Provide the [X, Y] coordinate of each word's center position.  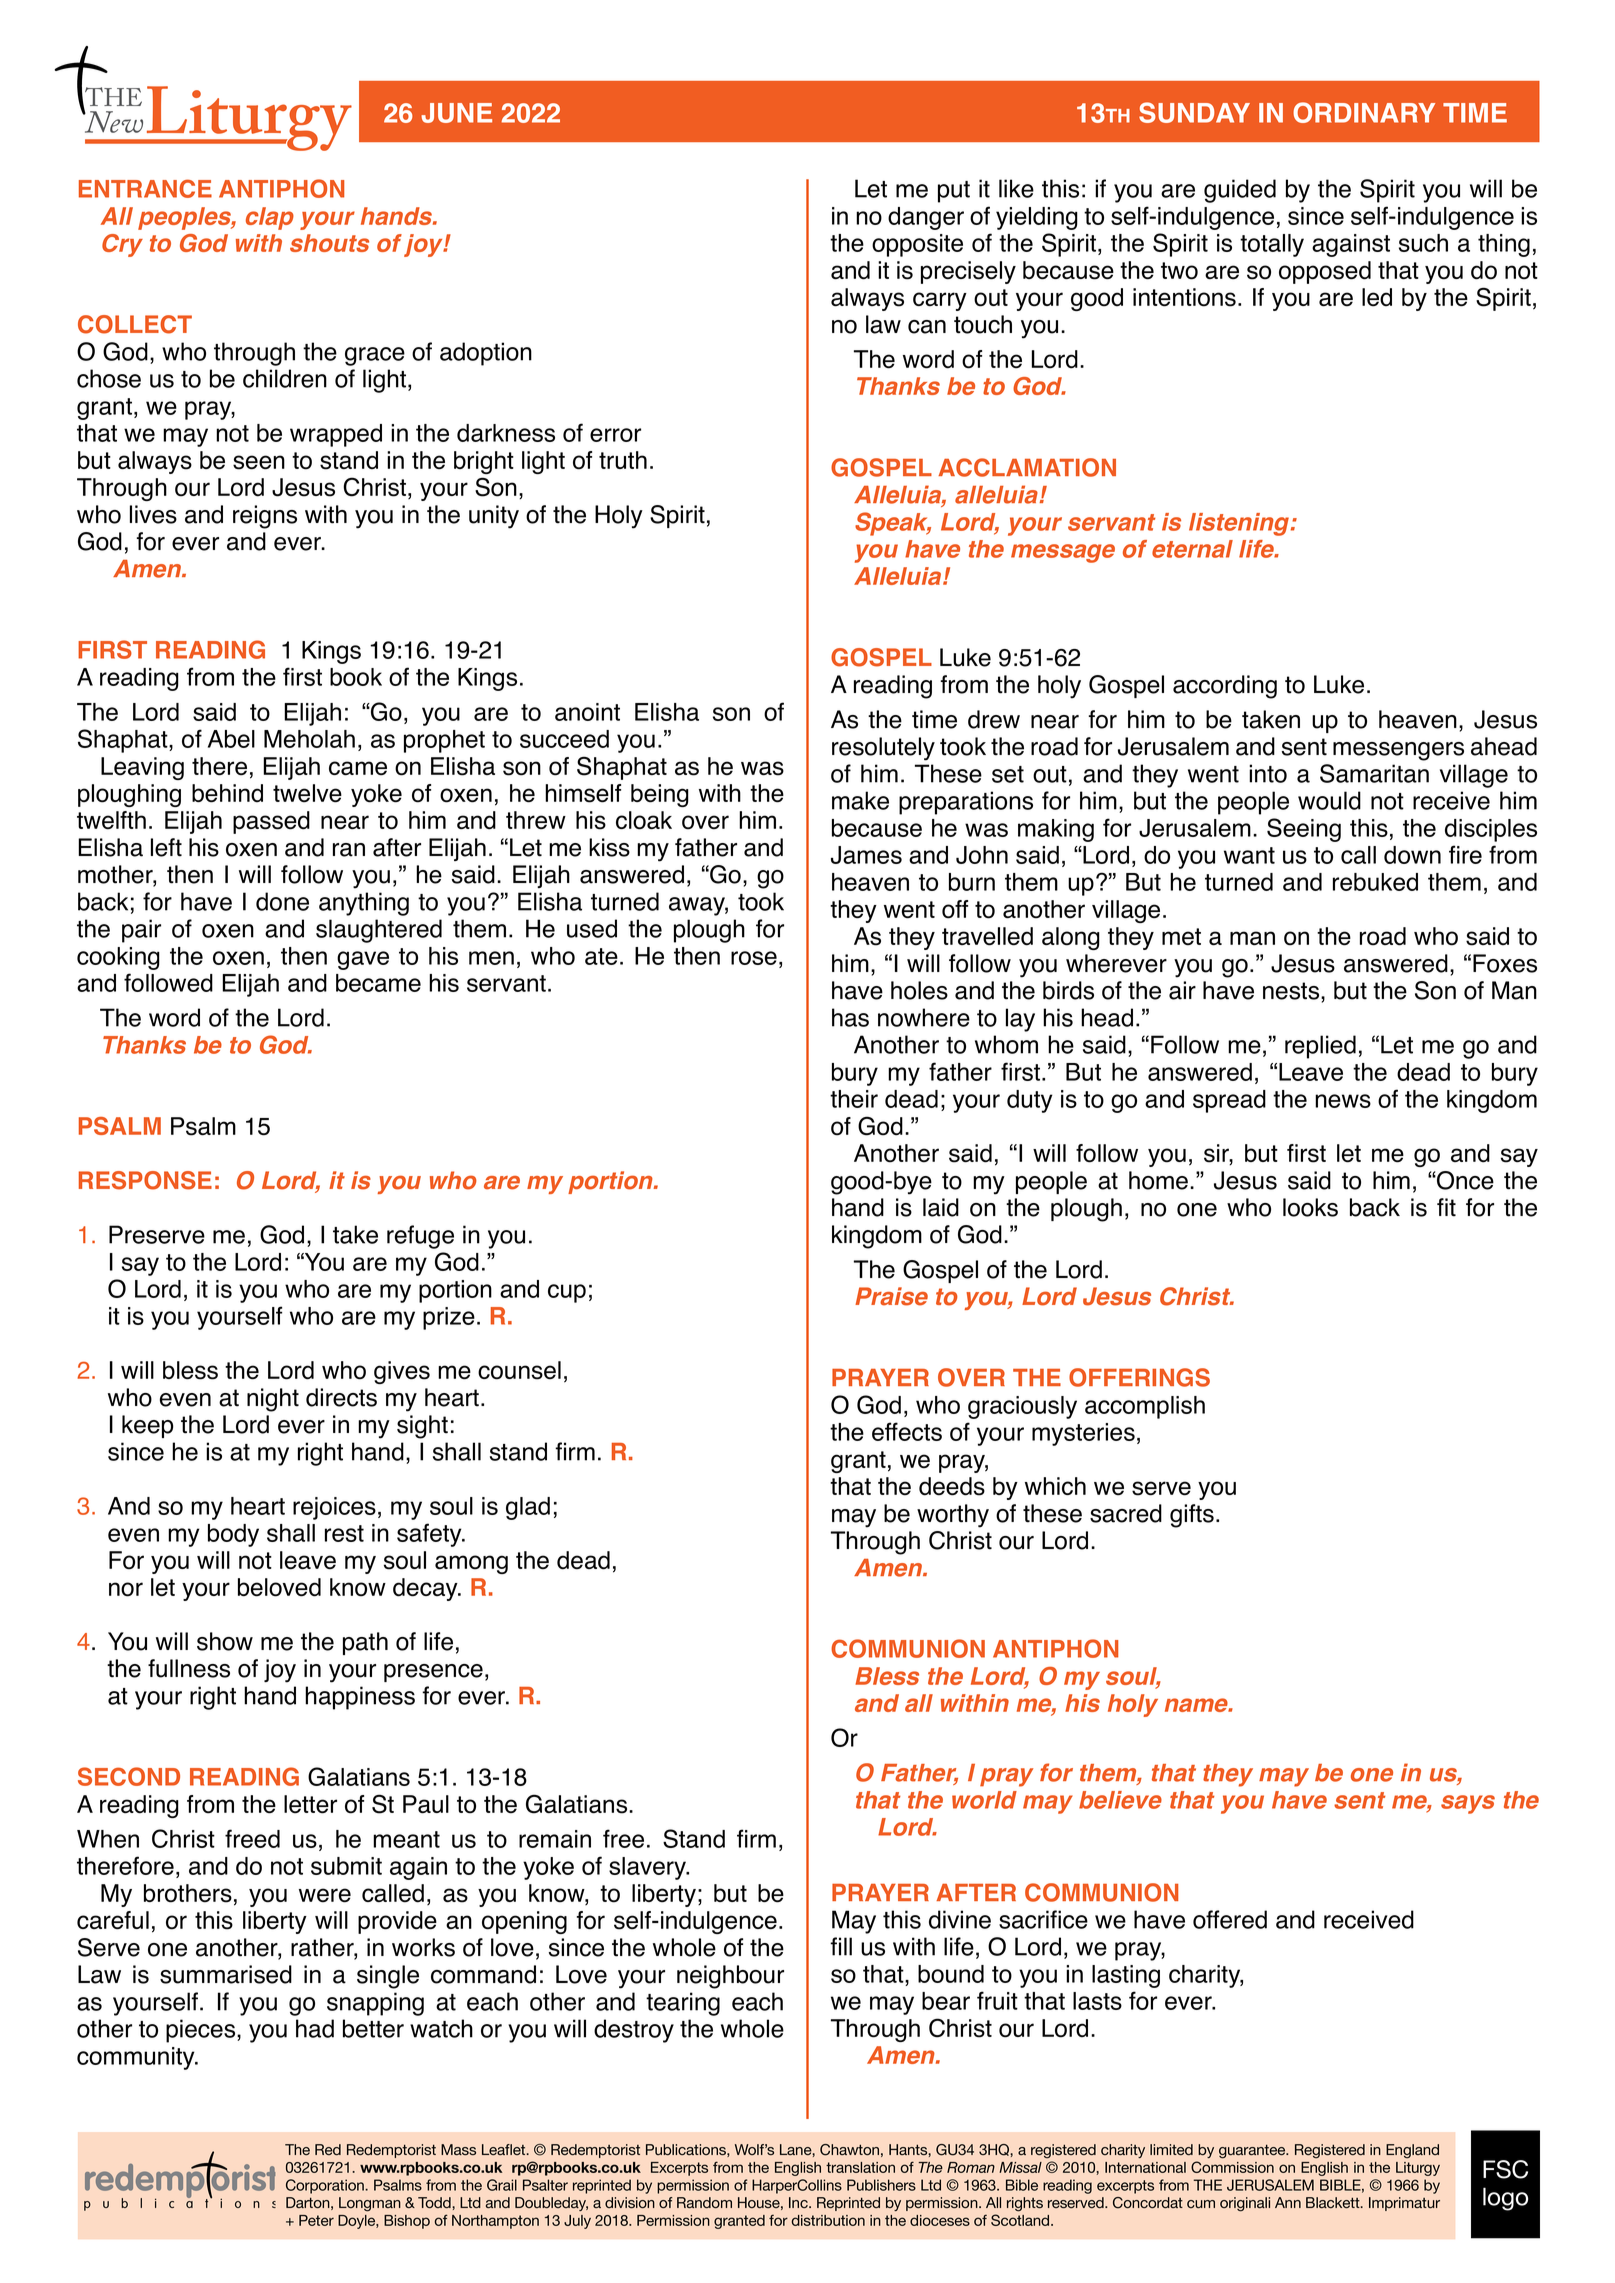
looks [1310, 1207]
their [854, 1099]
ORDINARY [1364, 112]
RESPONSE [145, 1180]
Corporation [326, 2186]
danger [926, 218]
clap [270, 218]
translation [860, 2167]
